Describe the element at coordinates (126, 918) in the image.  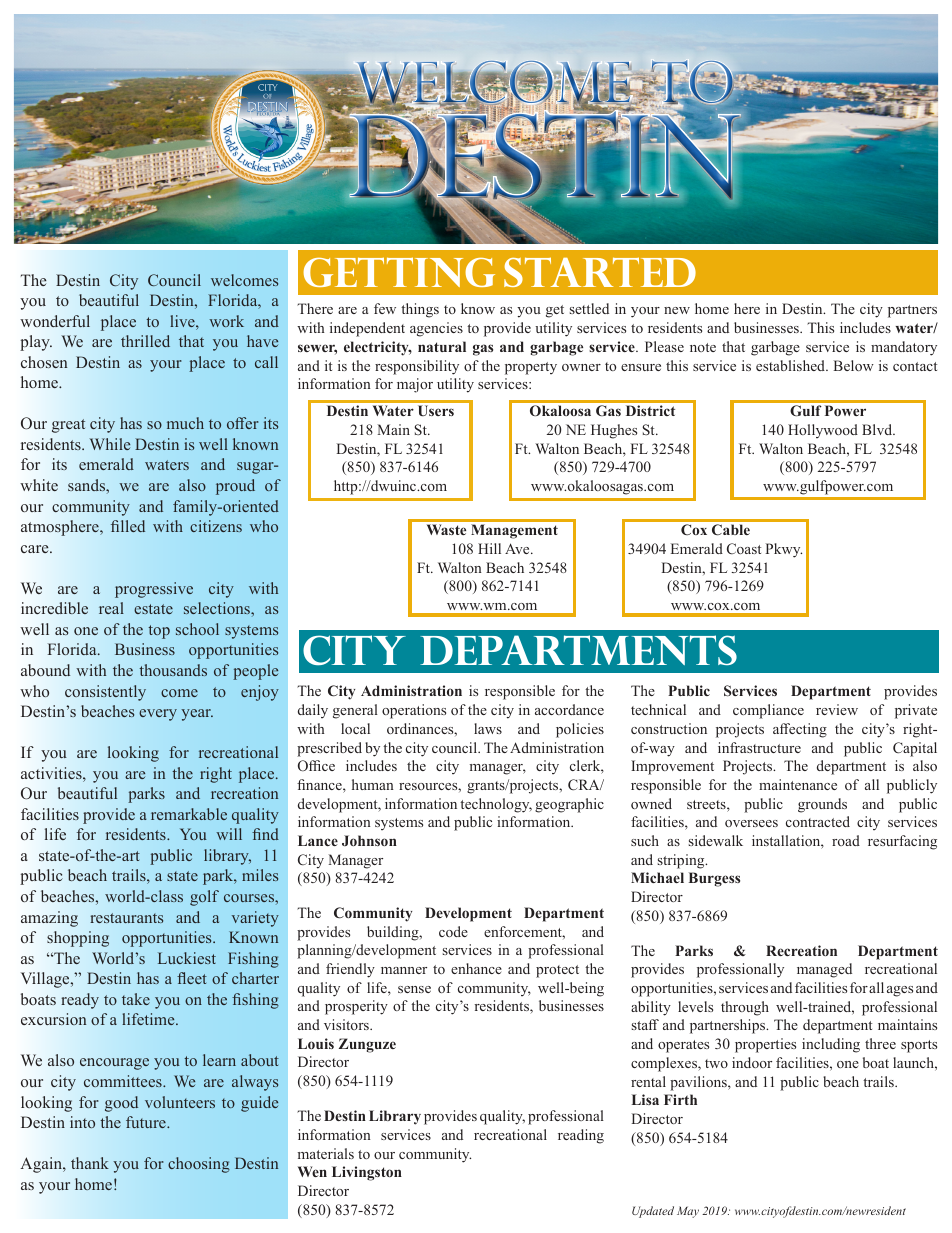
I see `restaurants` at that location.
